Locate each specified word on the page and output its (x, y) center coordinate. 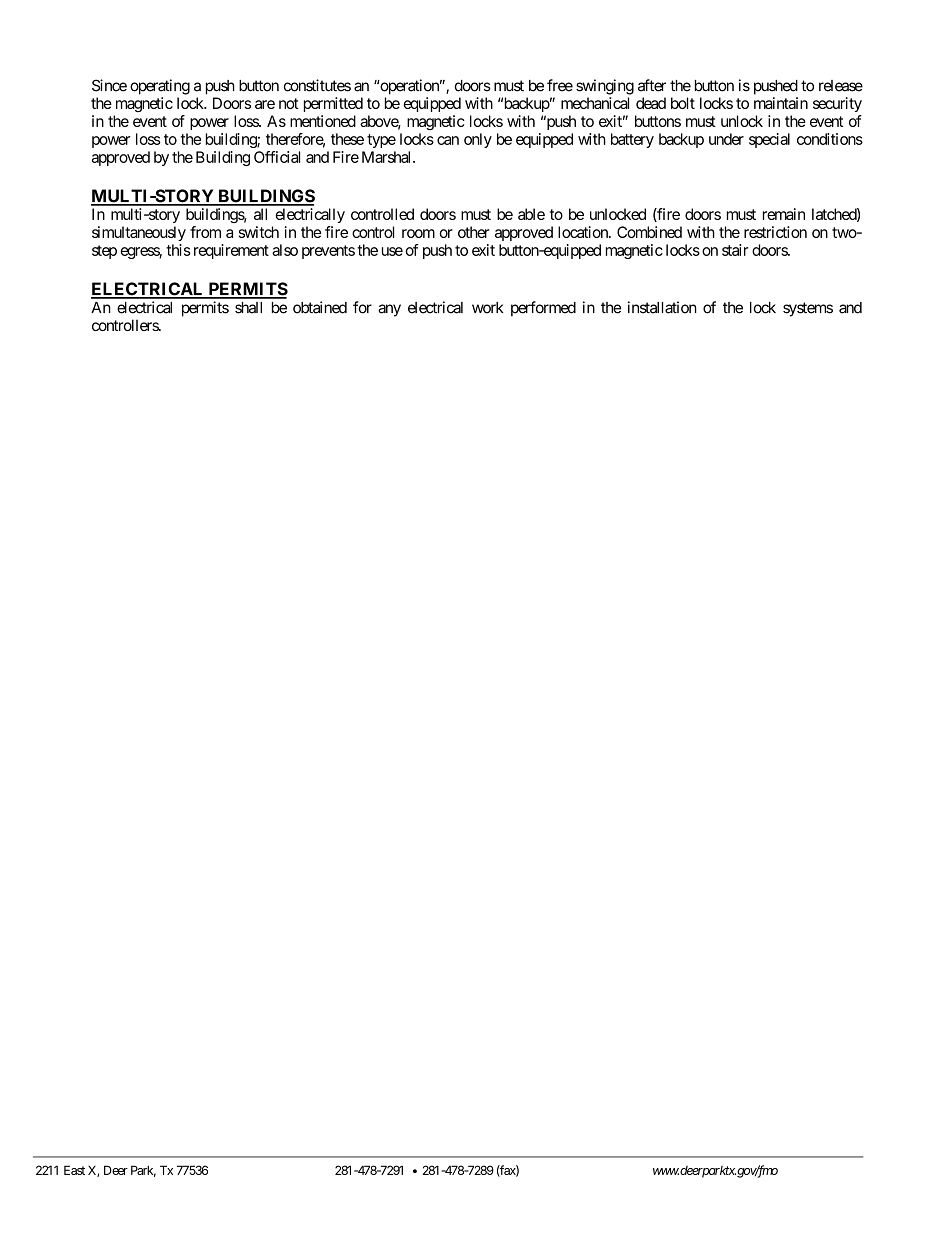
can (448, 140)
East (74, 1170)
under (726, 139)
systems (808, 309)
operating (160, 87)
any (389, 310)
